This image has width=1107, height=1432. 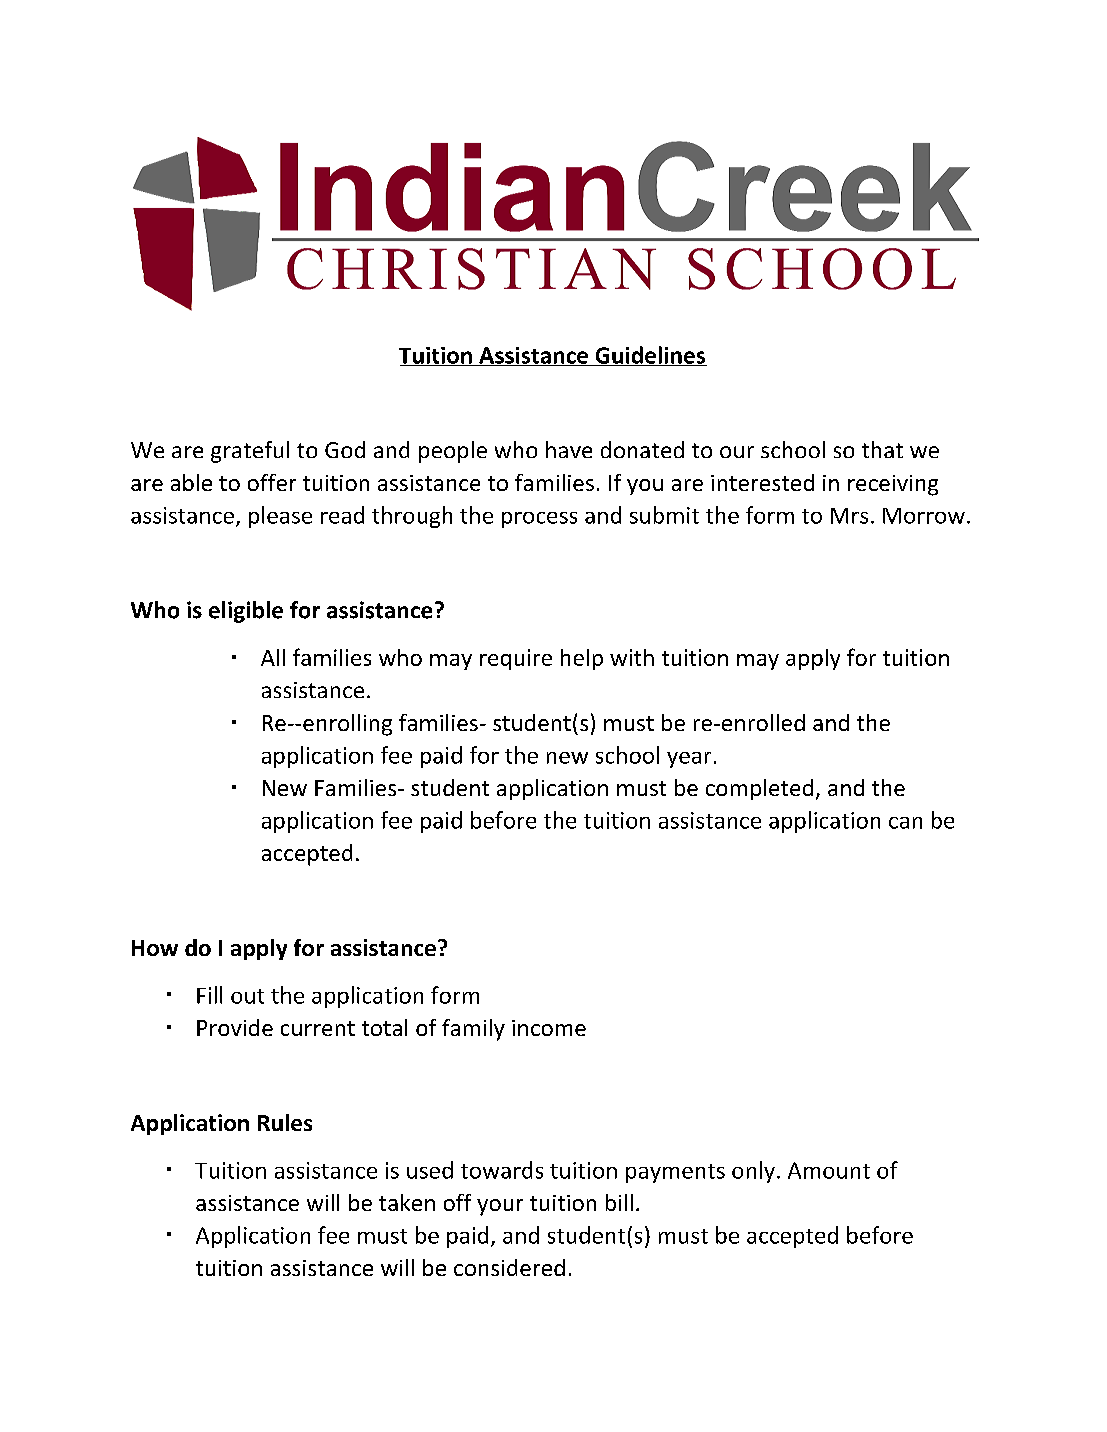 What do you see at coordinates (549, 1028) in the image?
I see `income` at bounding box center [549, 1028].
